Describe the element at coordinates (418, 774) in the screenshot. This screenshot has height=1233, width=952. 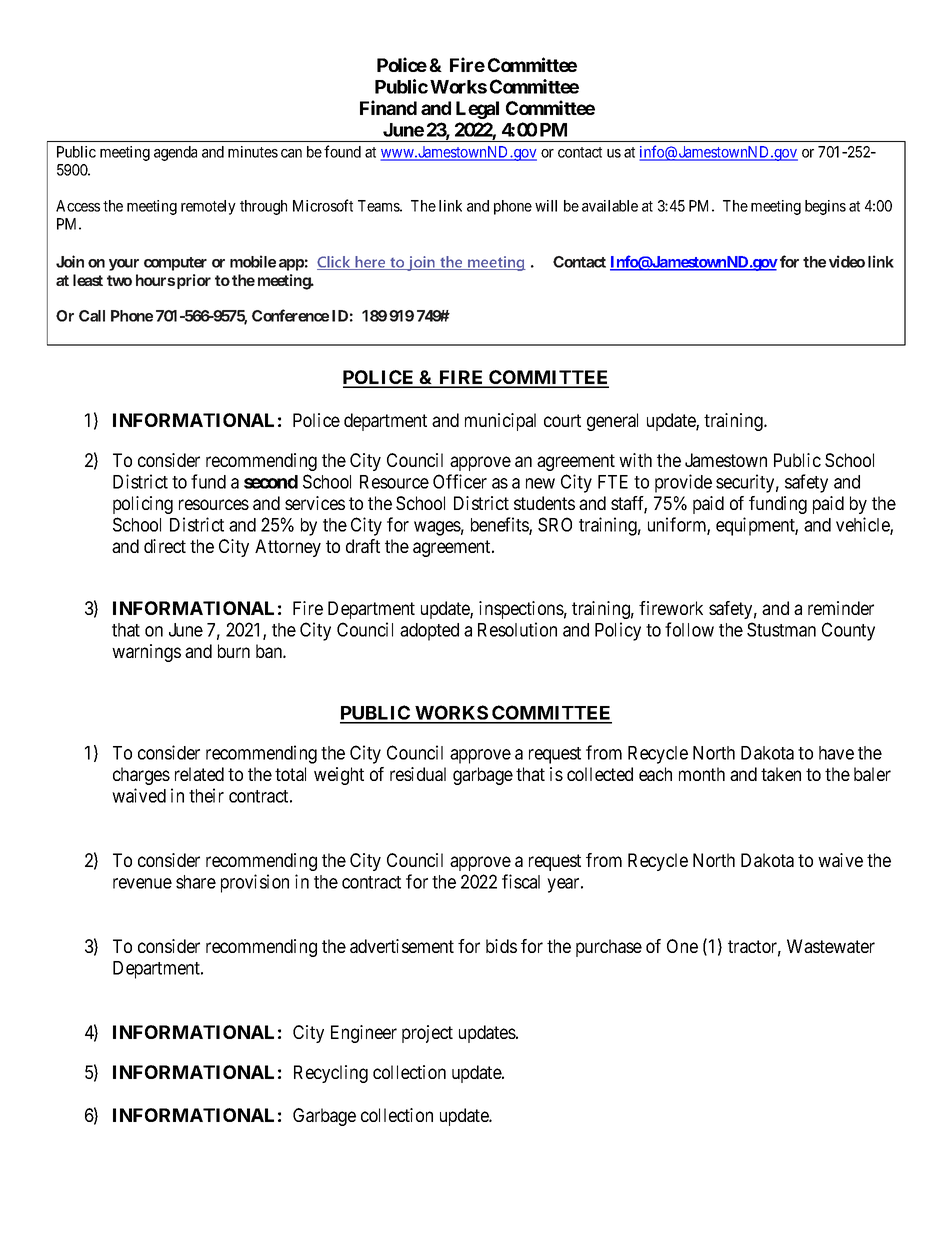
I see `residual` at that location.
